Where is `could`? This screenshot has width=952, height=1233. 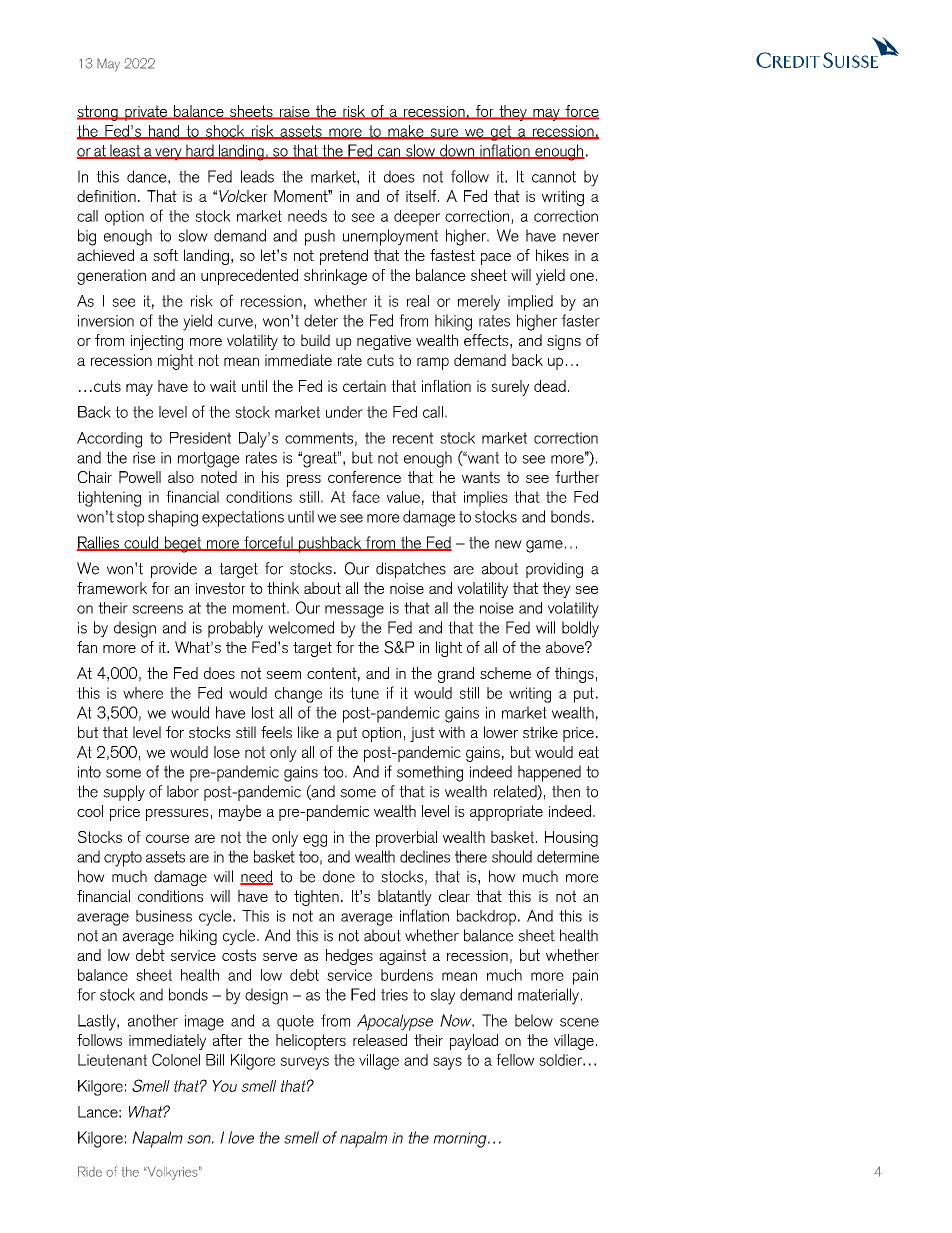
could is located at coordinates (141, 543).
